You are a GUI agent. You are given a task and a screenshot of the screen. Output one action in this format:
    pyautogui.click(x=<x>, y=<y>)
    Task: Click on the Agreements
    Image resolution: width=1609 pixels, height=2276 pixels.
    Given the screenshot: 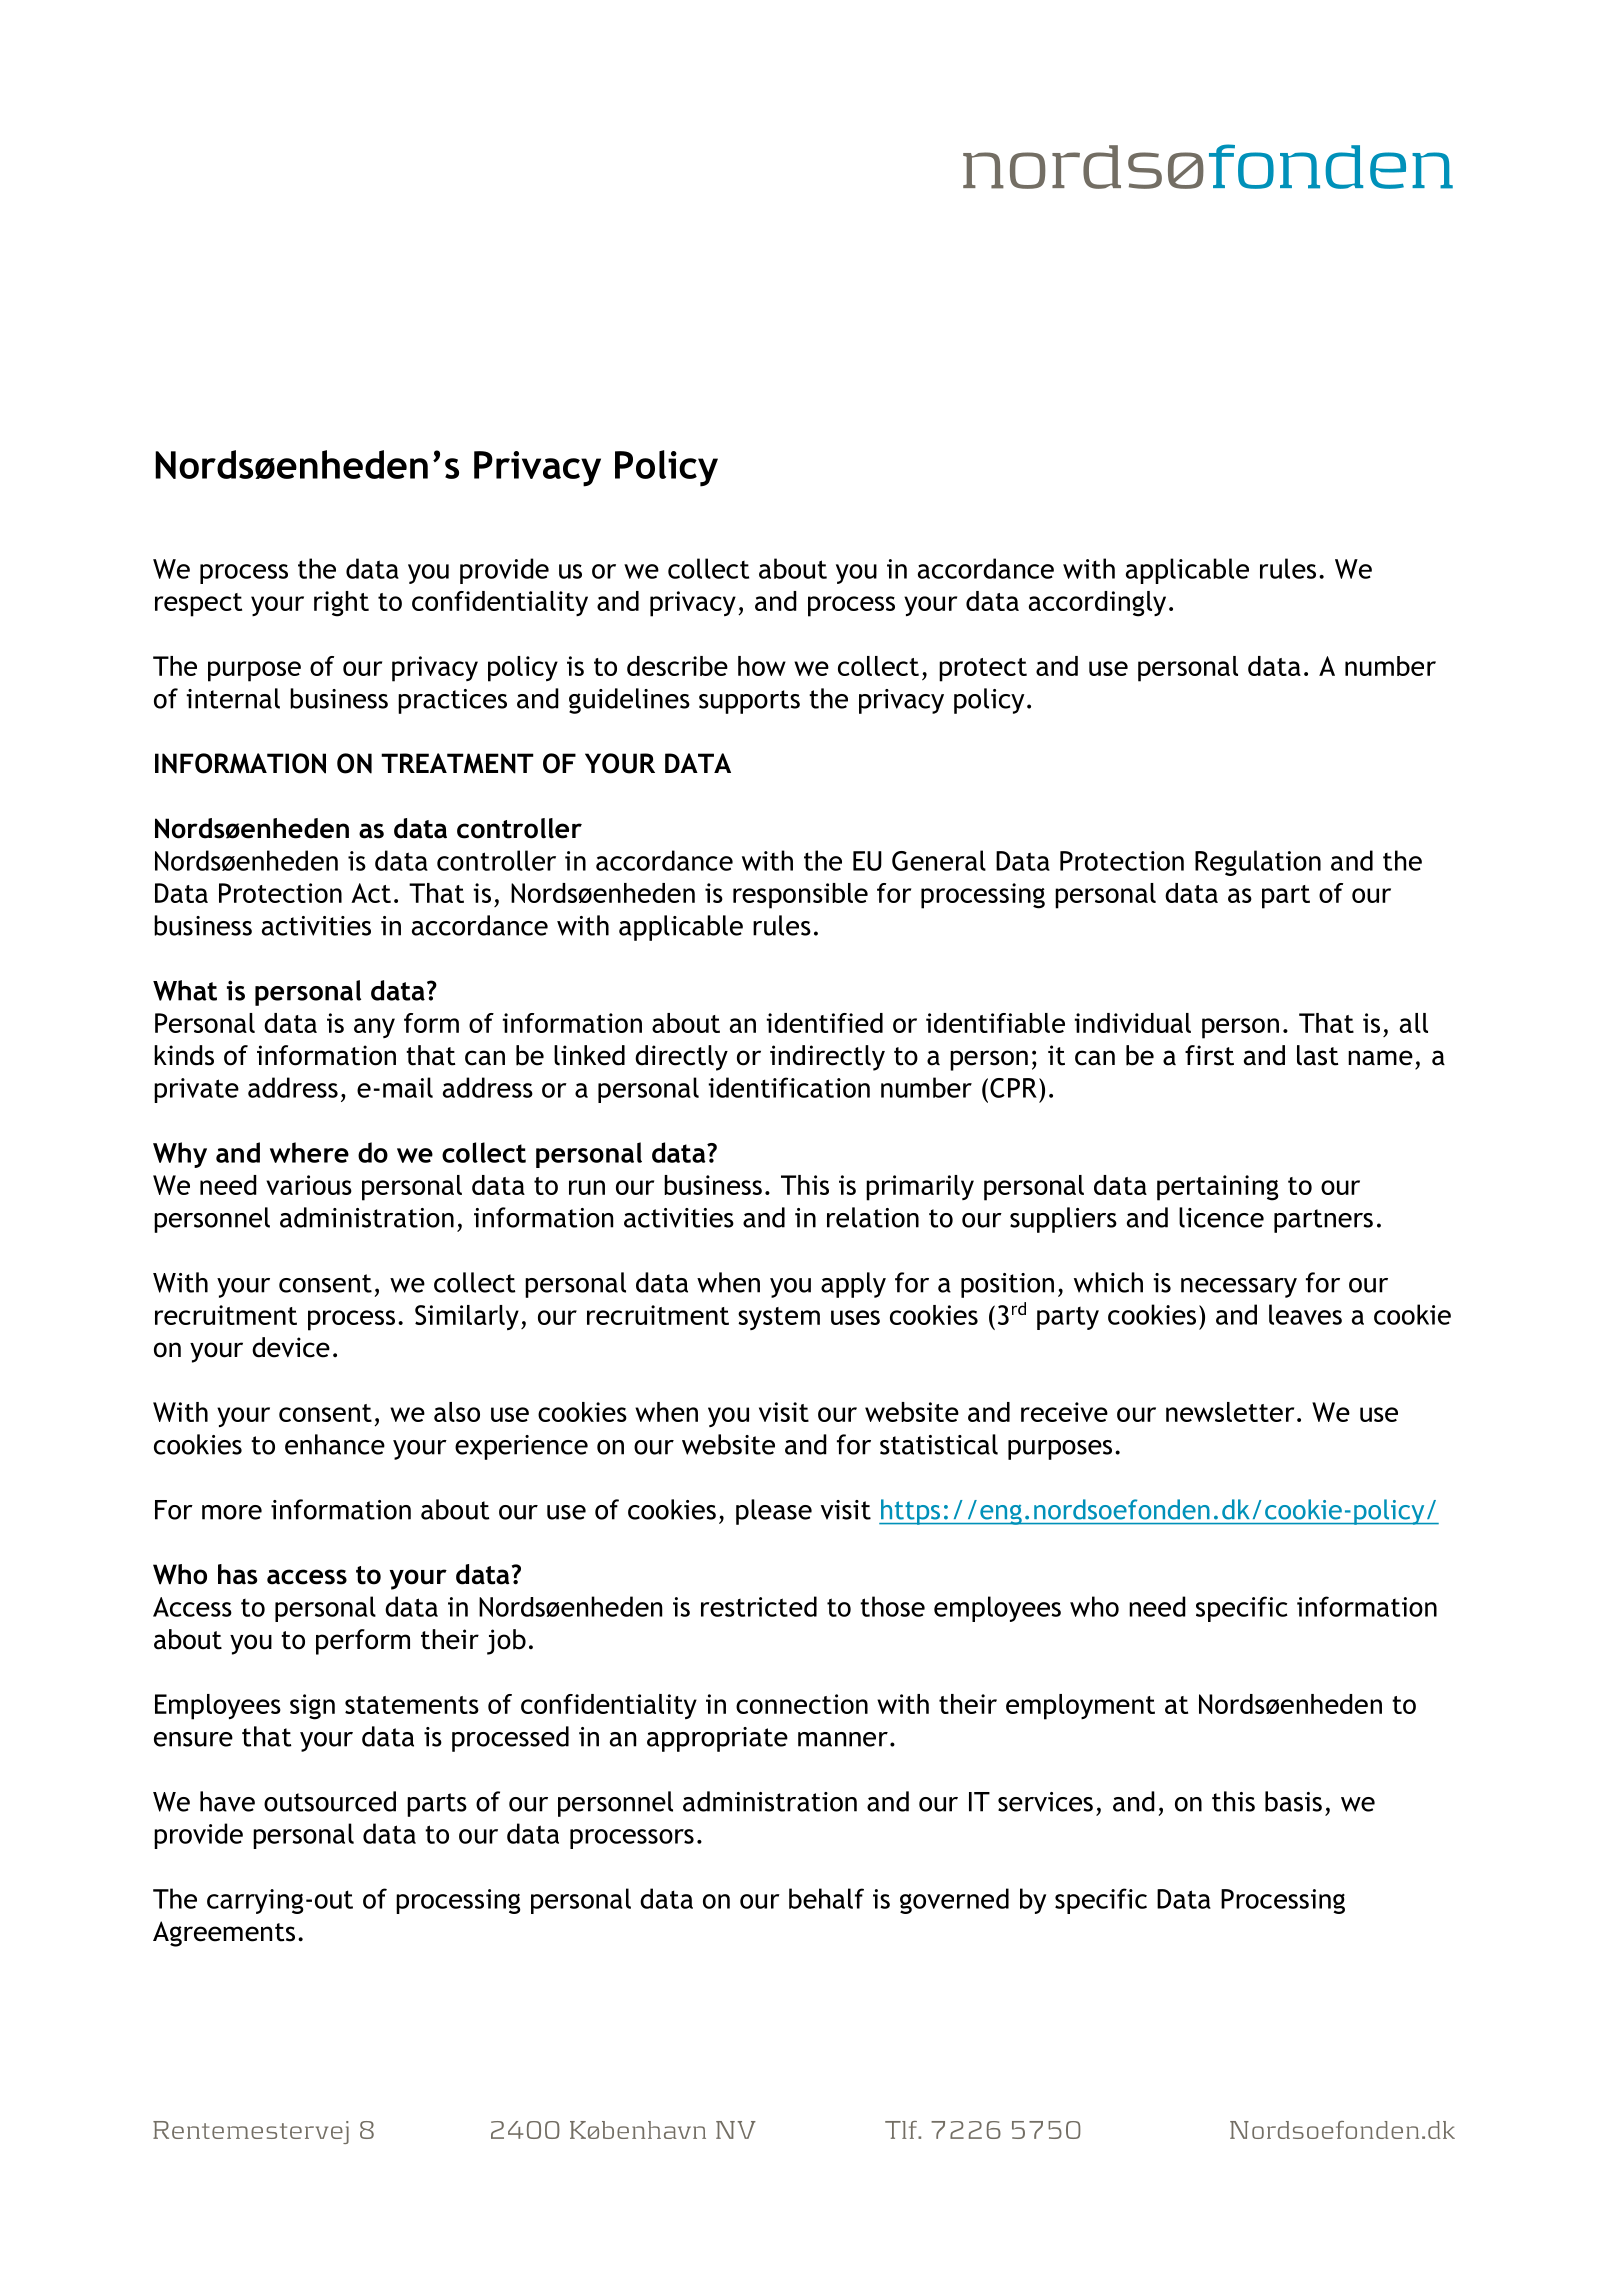 What is the action you would take?
    pyautogui.click(x=224, y=1934)
